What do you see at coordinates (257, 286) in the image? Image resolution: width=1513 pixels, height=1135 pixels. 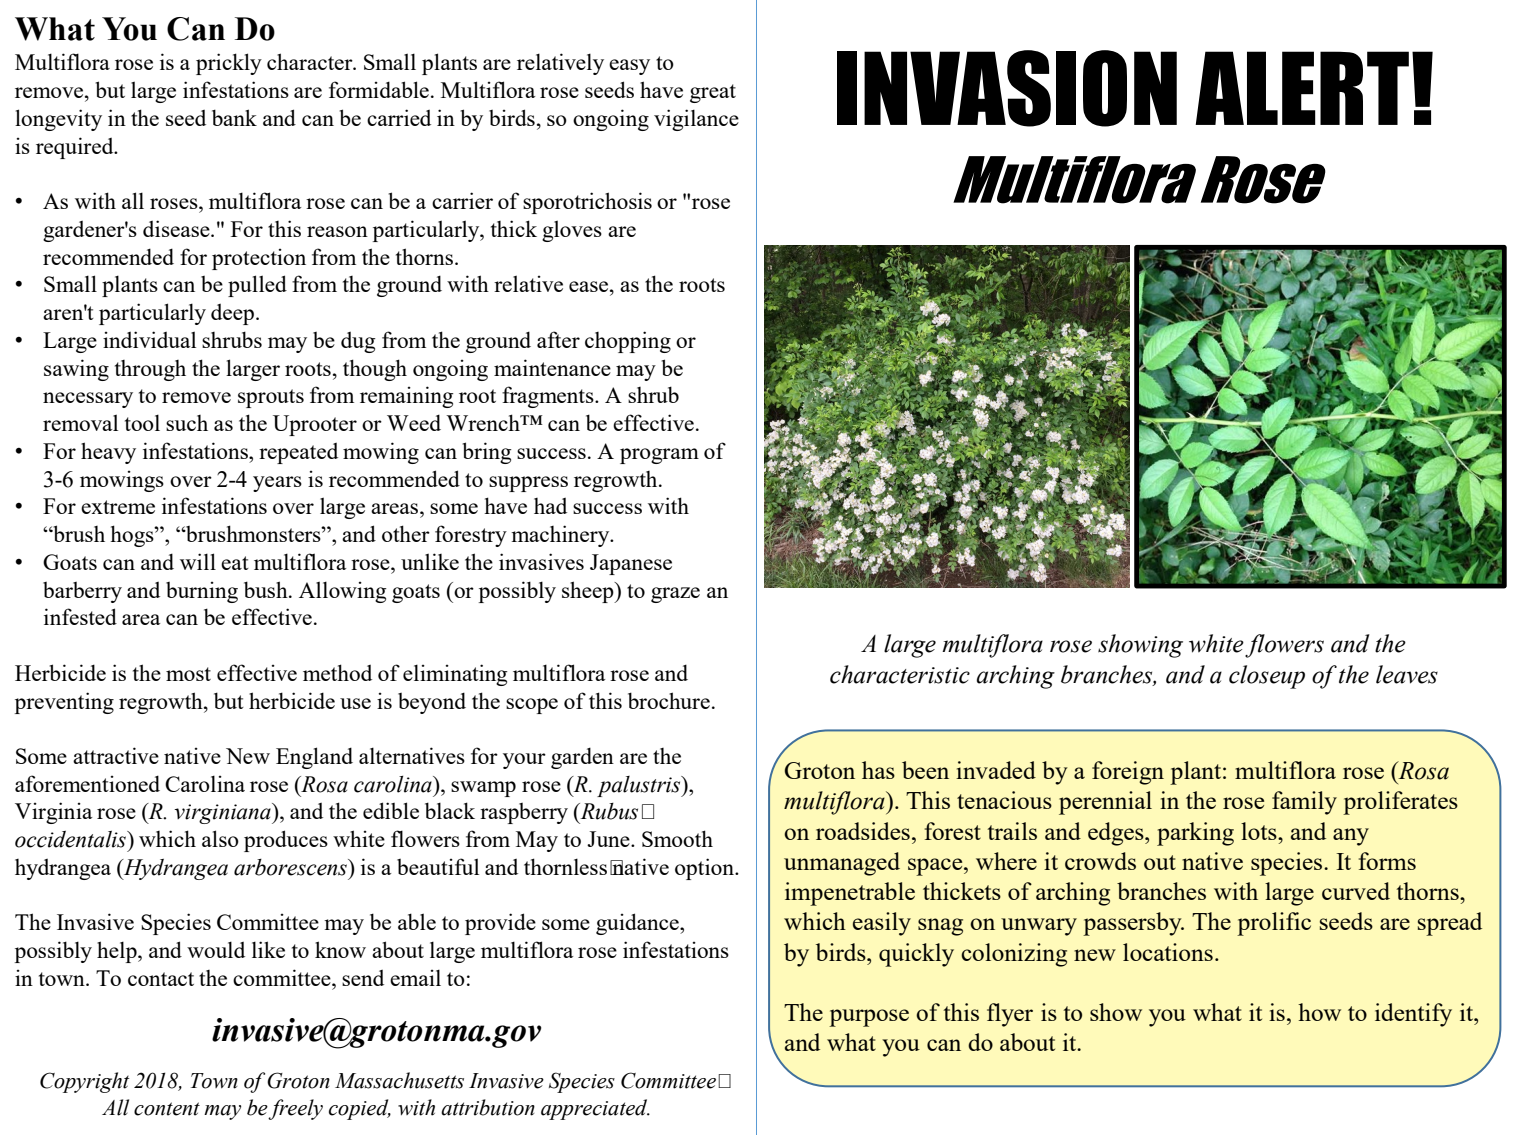 I see `pulled` at bounding box center [257, 286].
